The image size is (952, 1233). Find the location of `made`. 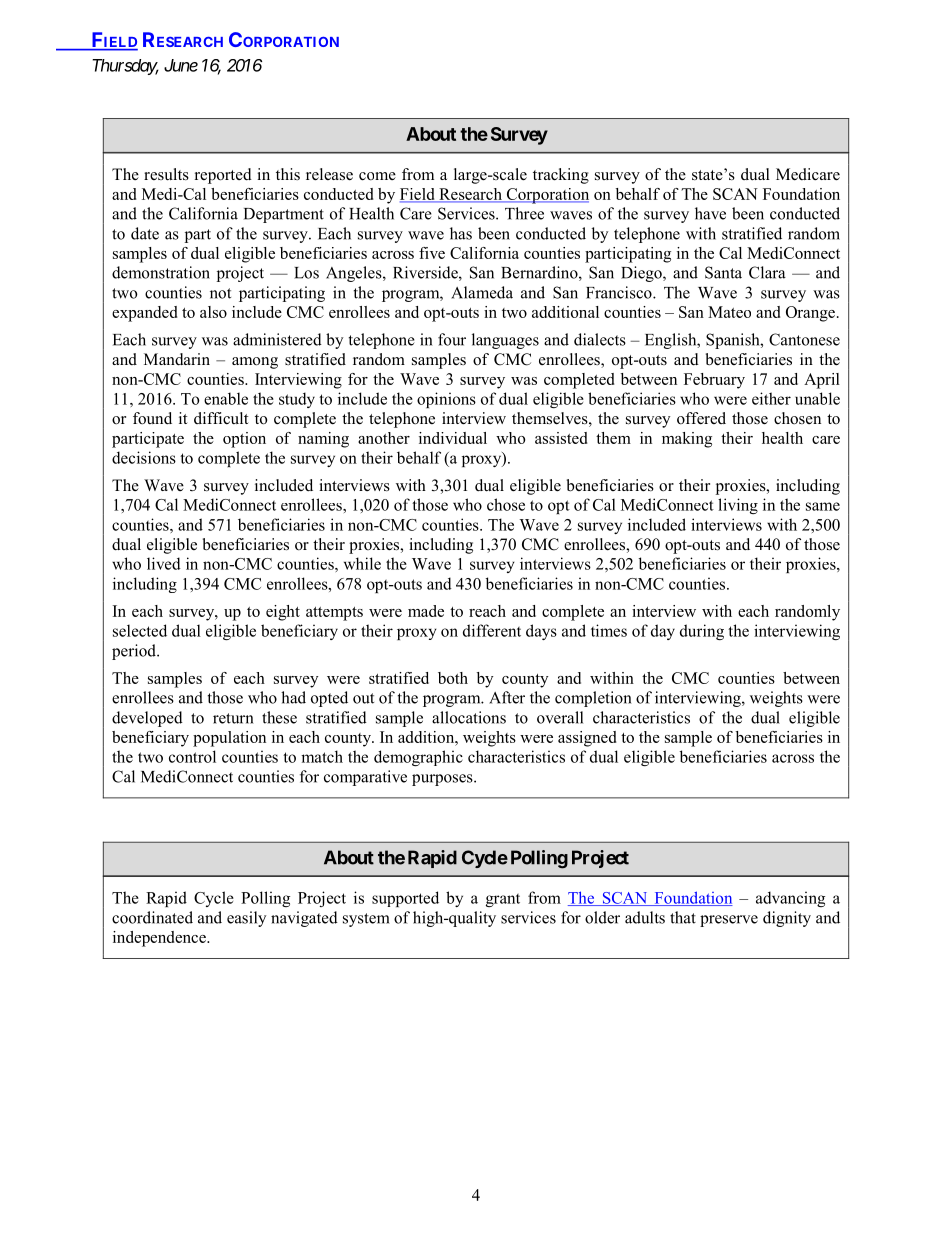

made is located at coordinates (426, 611).
